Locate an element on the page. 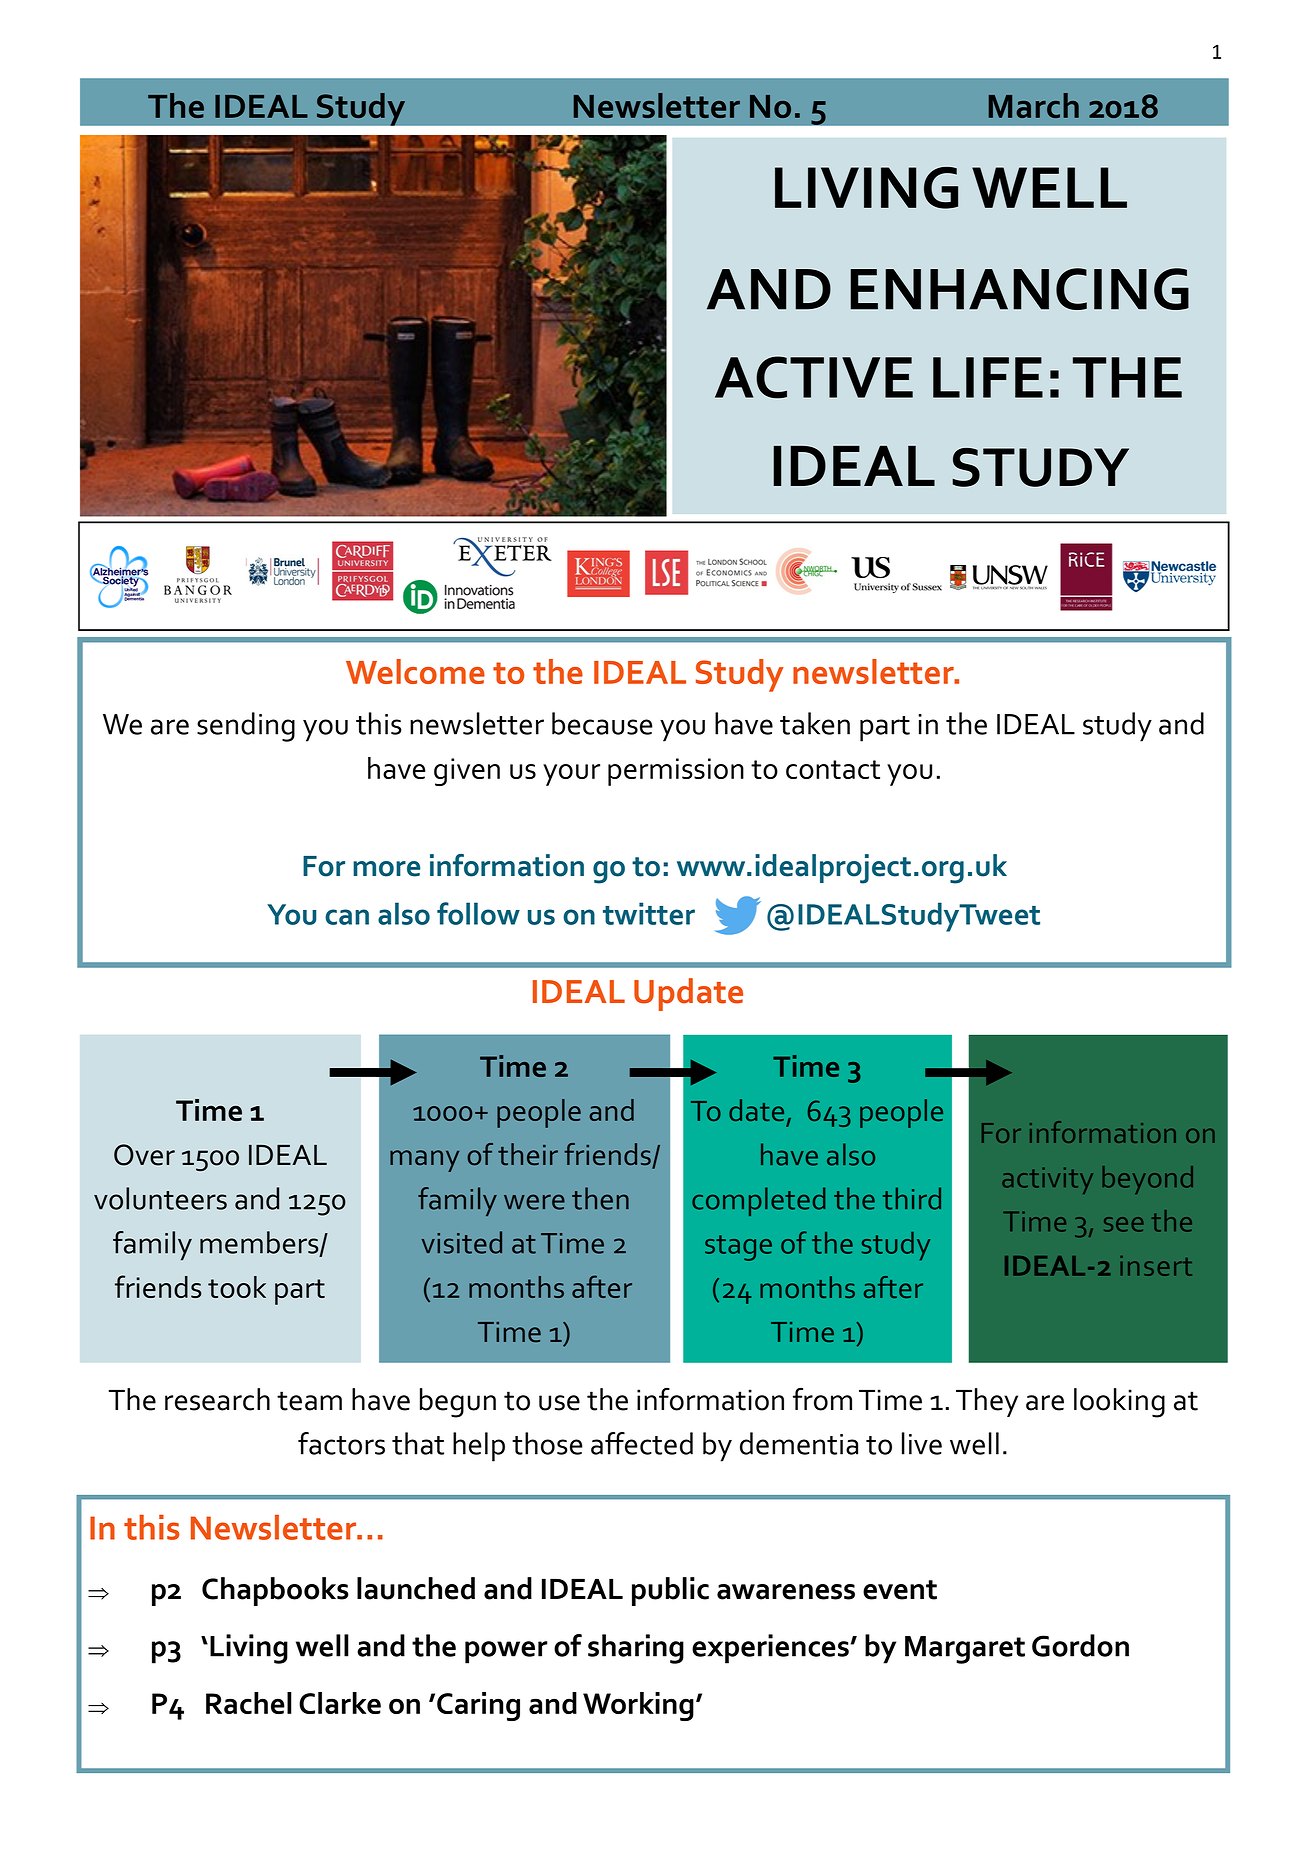  ACTIVE is located at coordinates (814, 377).
